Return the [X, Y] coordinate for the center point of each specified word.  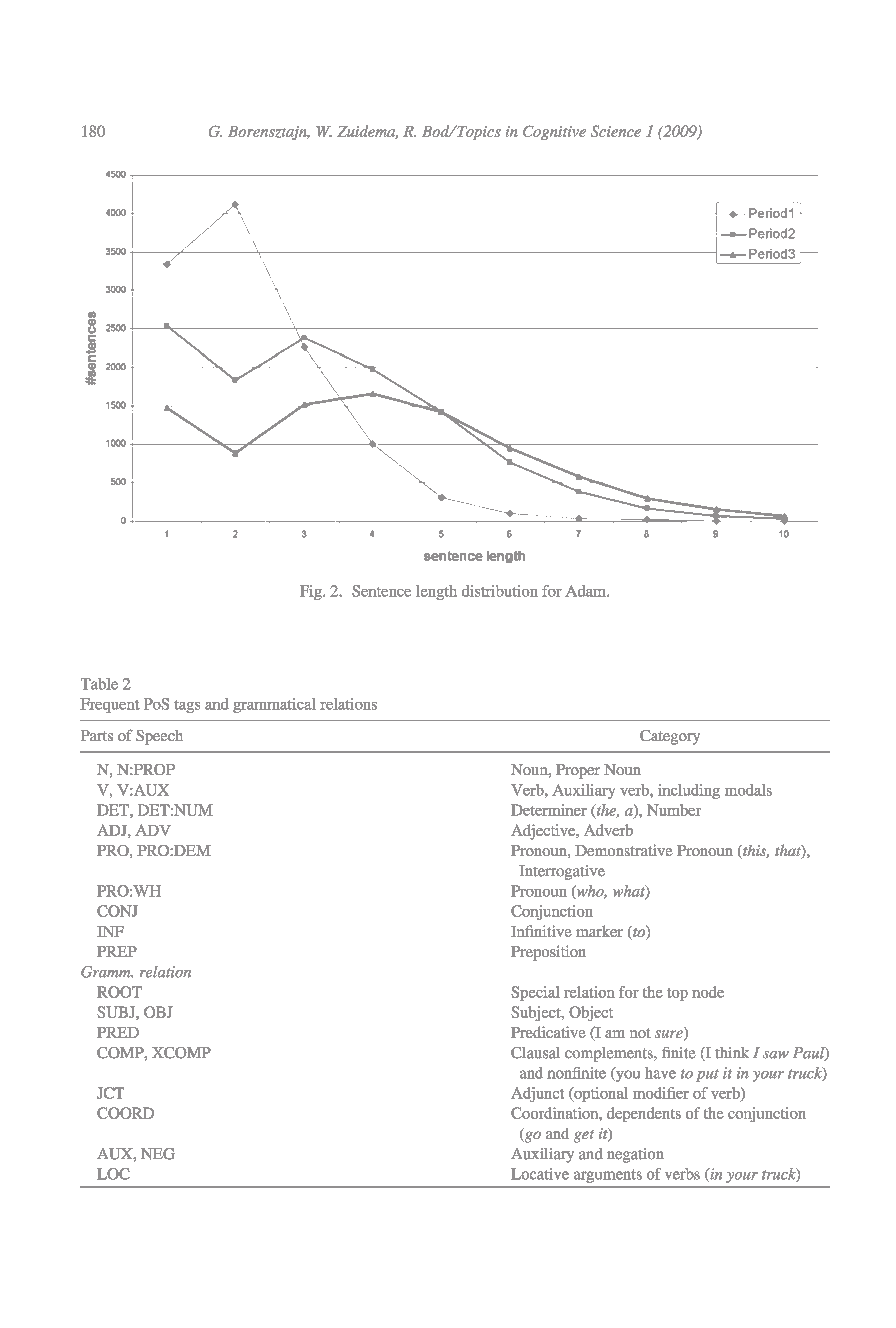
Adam [586, 591]
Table [99, 684]
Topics [478, 132]
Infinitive [541, 931]
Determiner [549, 810]
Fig [312, 592]
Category [670, 737]
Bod [437, 131]
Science [616, 131]
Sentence [381, 591]
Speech [159, 737]
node [708, 992]
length [436, 592]
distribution [500, 591]
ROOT [119, 992]
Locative [540, 1174]
